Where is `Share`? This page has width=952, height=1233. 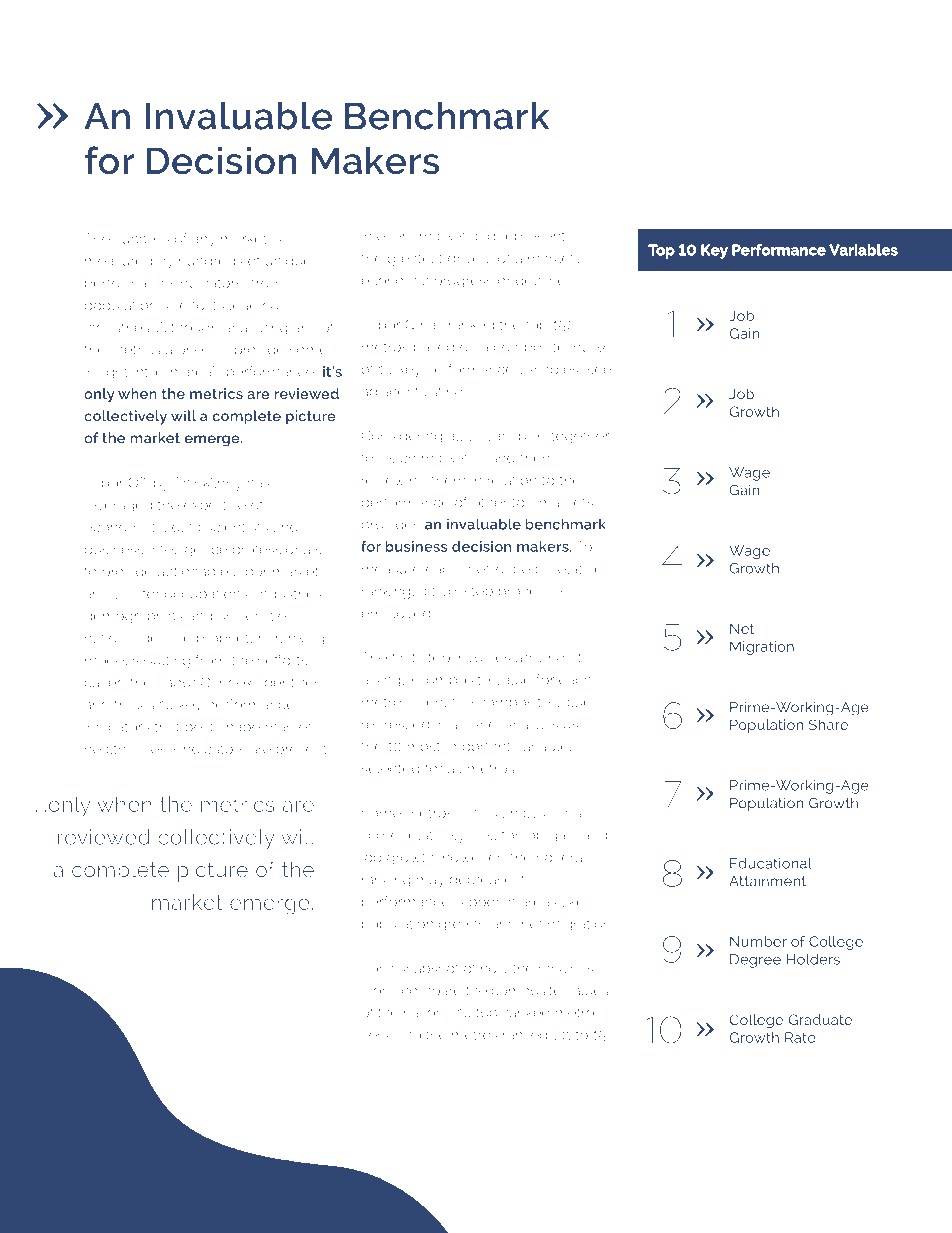 Share is located at coordinates (828, 724).
